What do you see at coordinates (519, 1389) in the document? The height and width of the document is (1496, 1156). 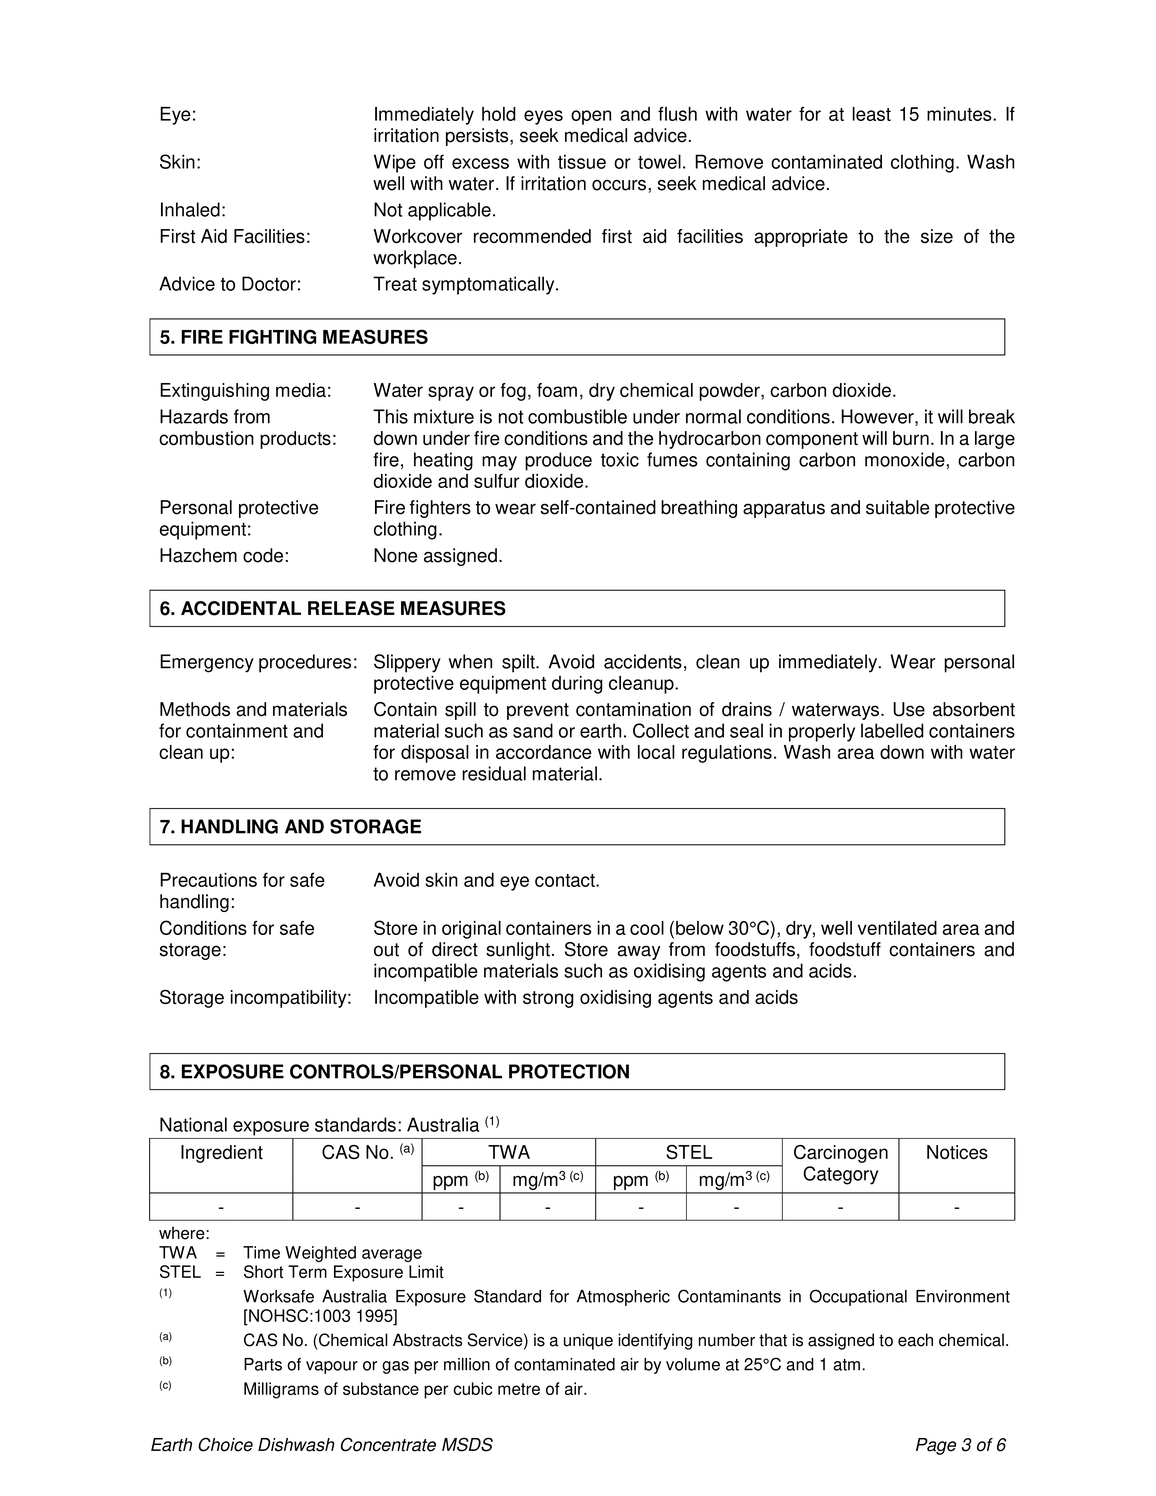 I see `metre` at bounding box center [519, 1389].
